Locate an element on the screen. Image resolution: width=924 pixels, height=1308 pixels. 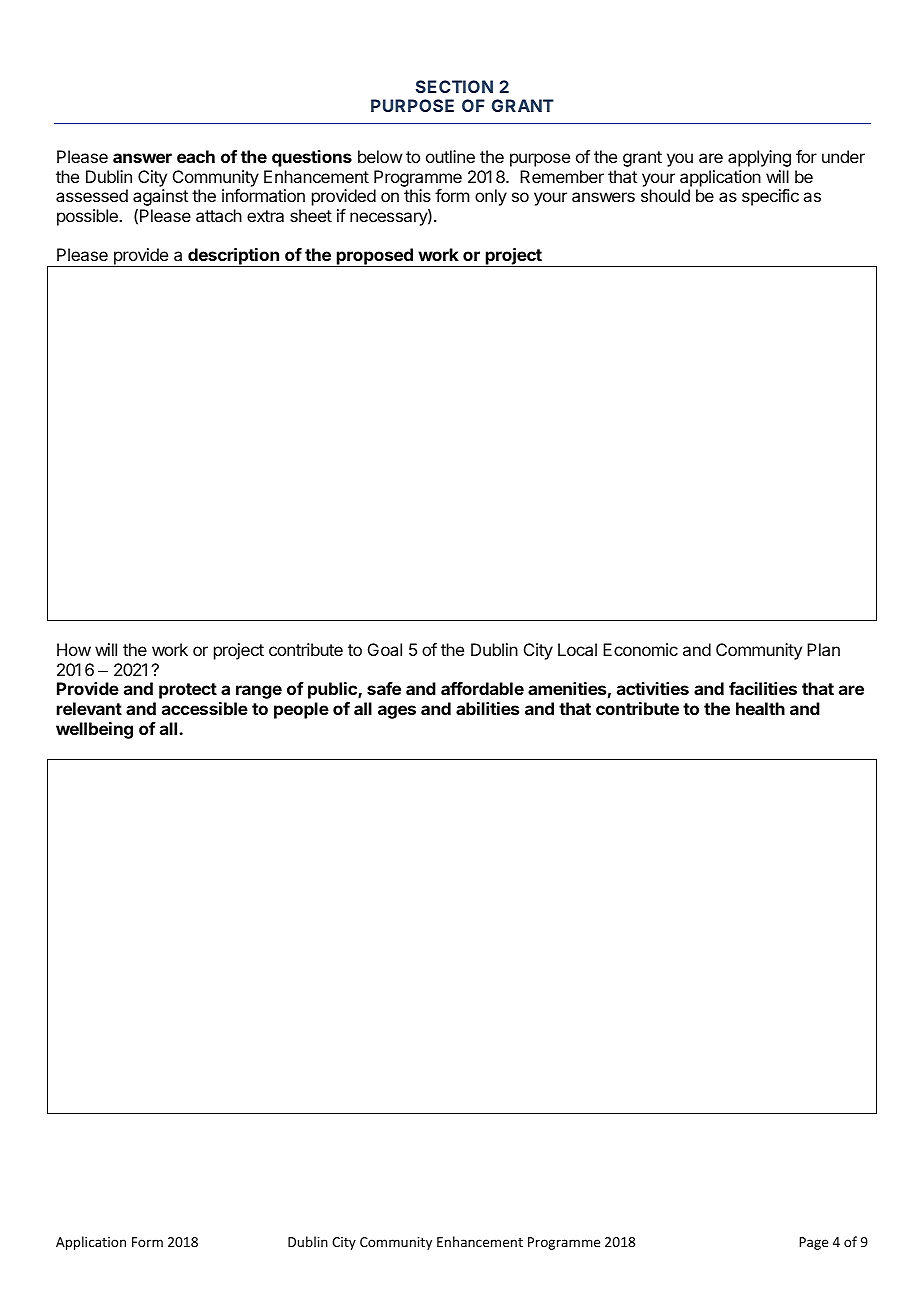
protect is located at coordinates (188, 691).
